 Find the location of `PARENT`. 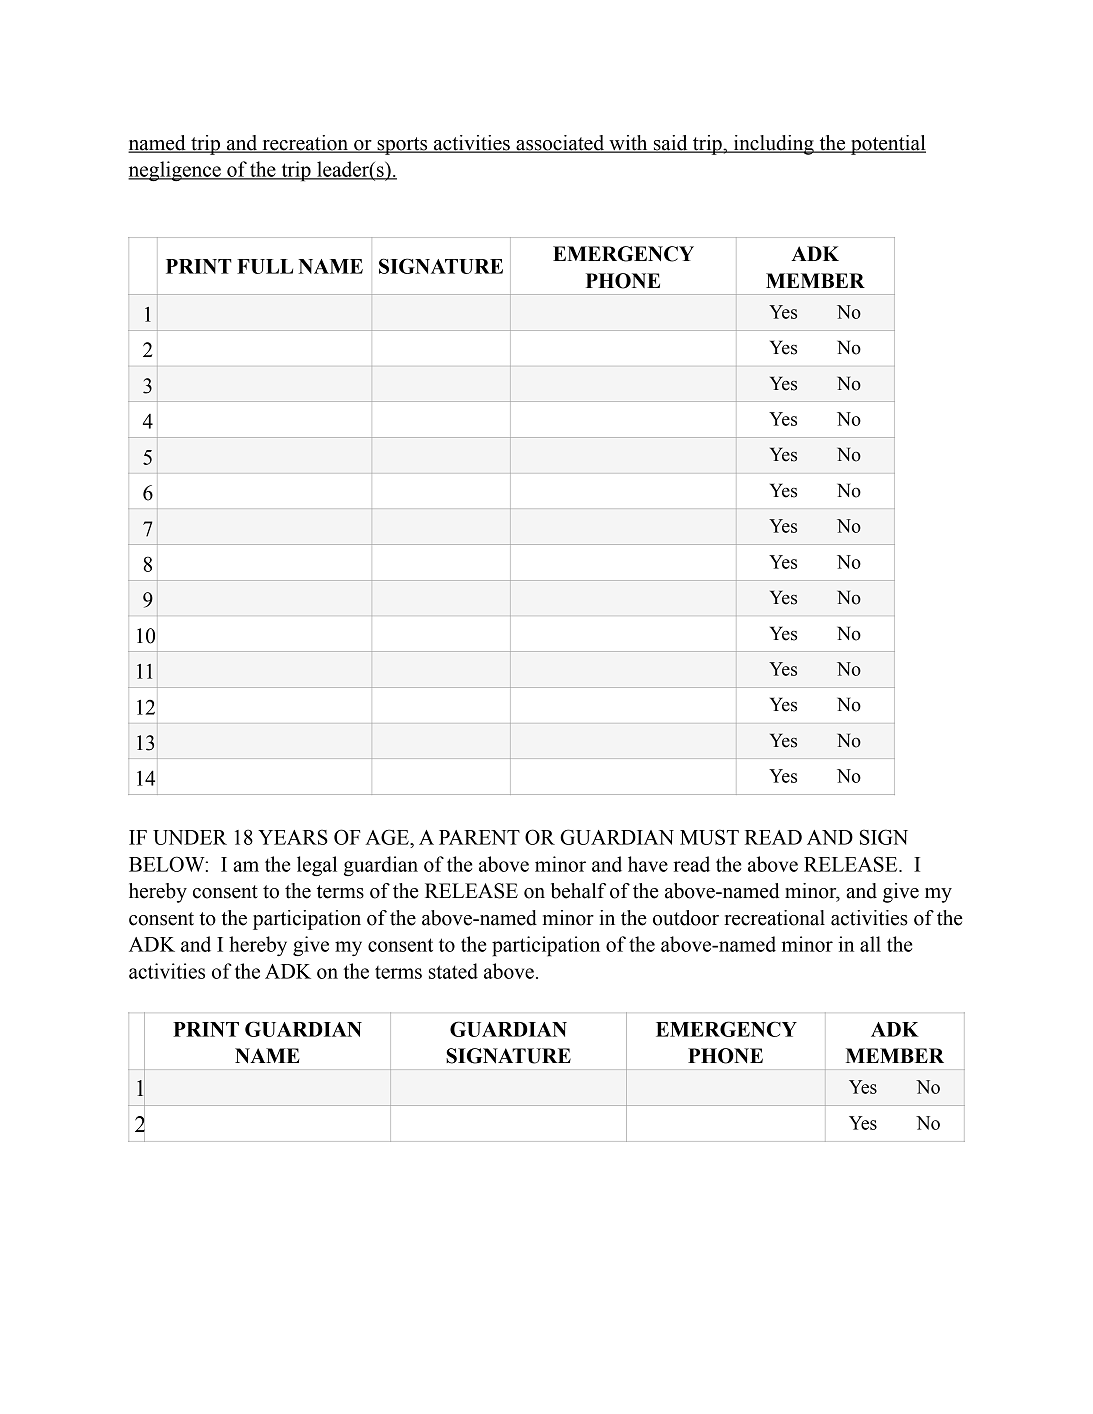

PARENT is located at coordinates (479, 837).
